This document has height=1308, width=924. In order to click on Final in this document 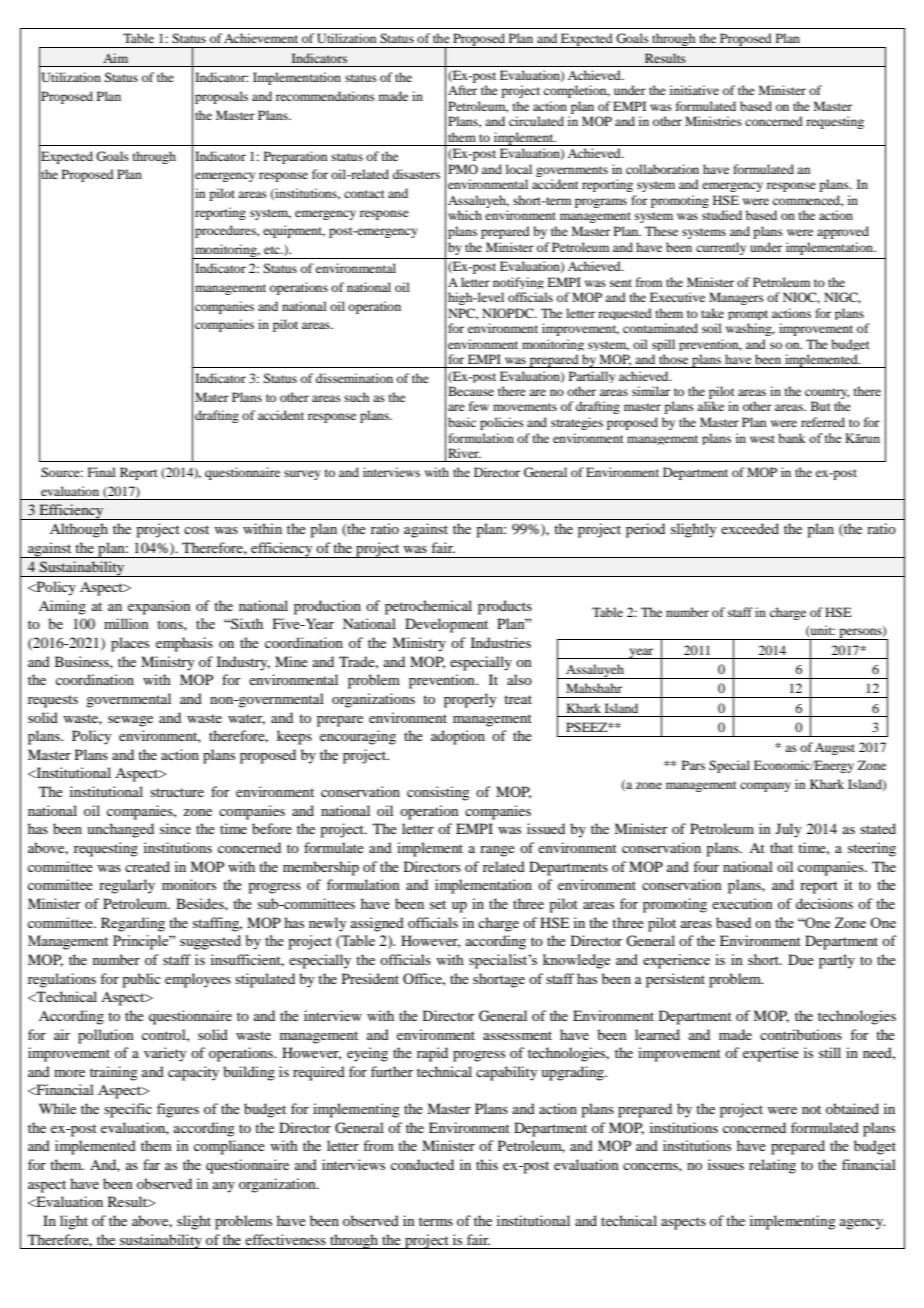, I will do `click(102, 472)`.
